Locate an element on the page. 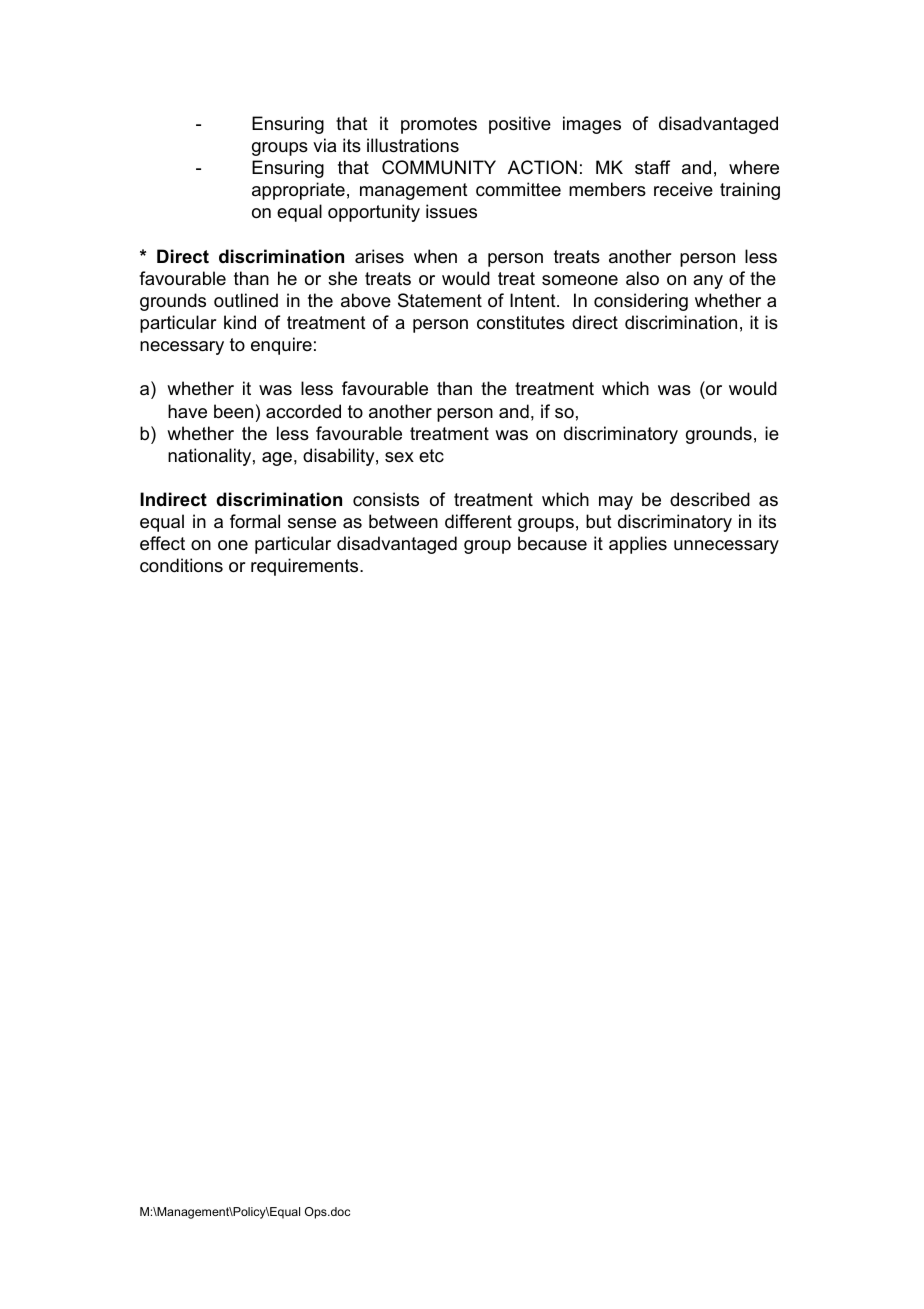 The image size is (924, 1309). receive is located at coordinates (683, 189).
